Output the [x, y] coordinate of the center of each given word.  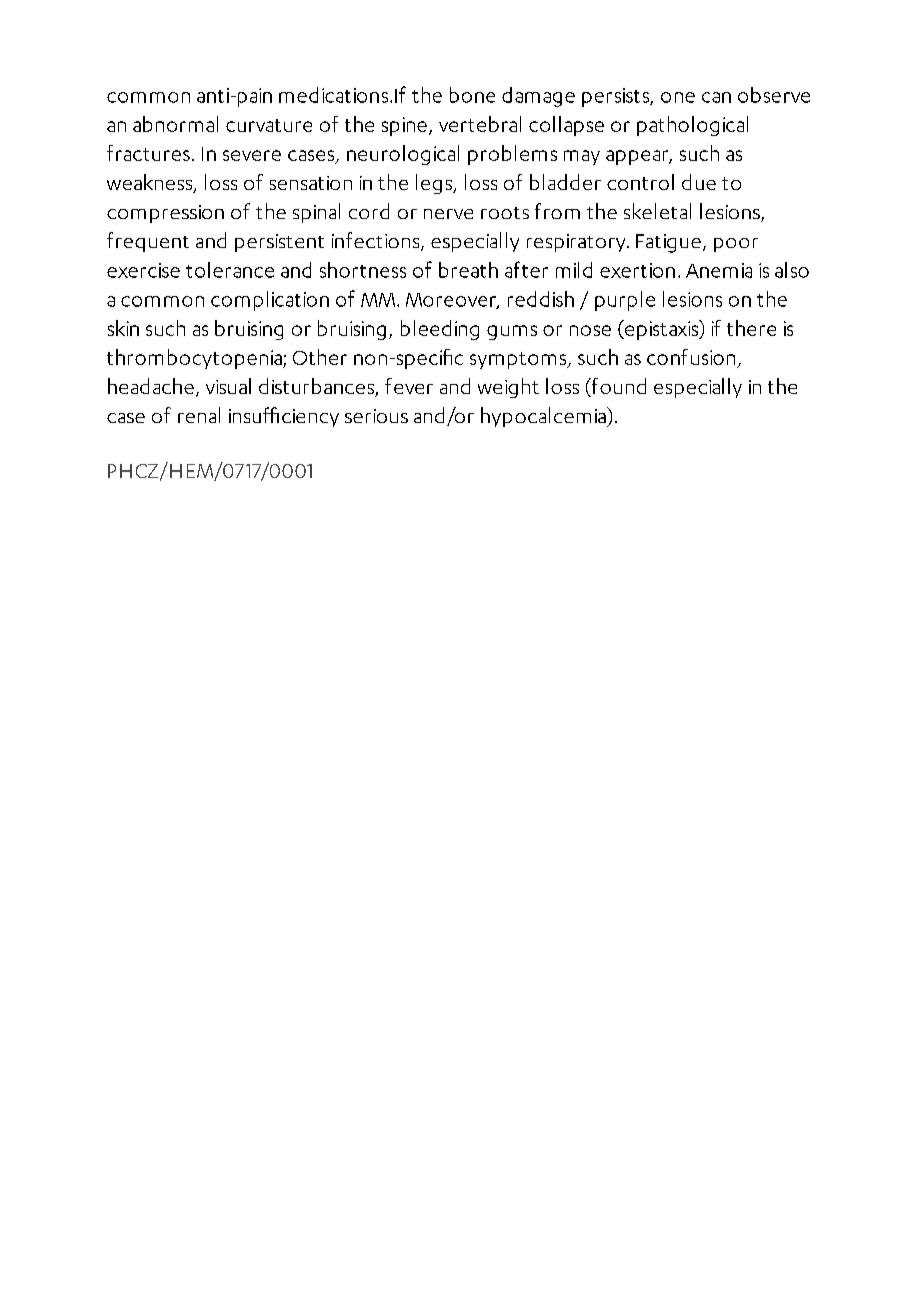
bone [472, 95]
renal [199, 415]
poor [736, 245]
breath [468, 270]
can [716, 97]
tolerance [230, 270]
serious [376, 416]
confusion [692, 358]
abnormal [175, 124]
